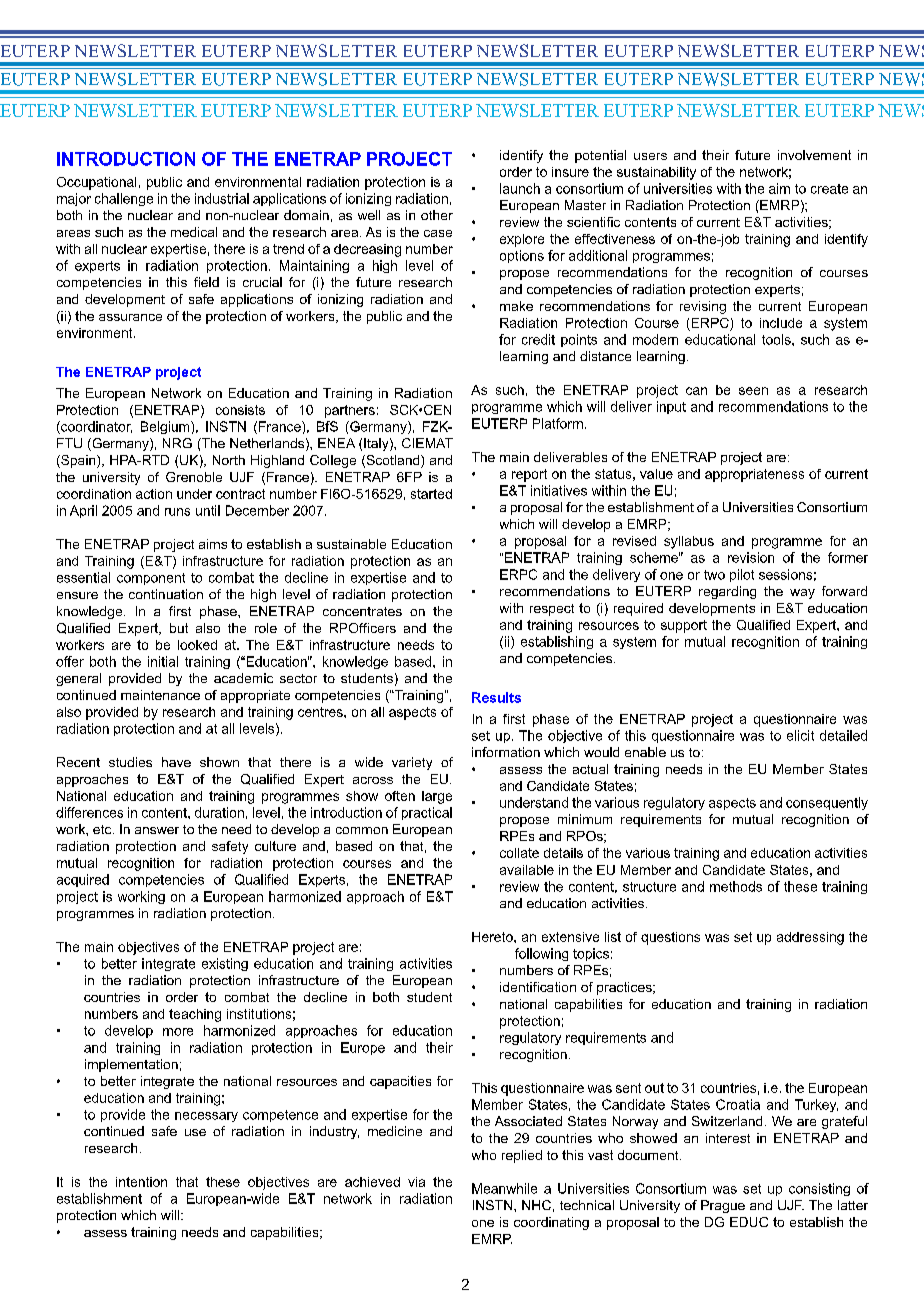  Describe the element at coordinates (124, 199) in the page. I see `challenge` at that location.
